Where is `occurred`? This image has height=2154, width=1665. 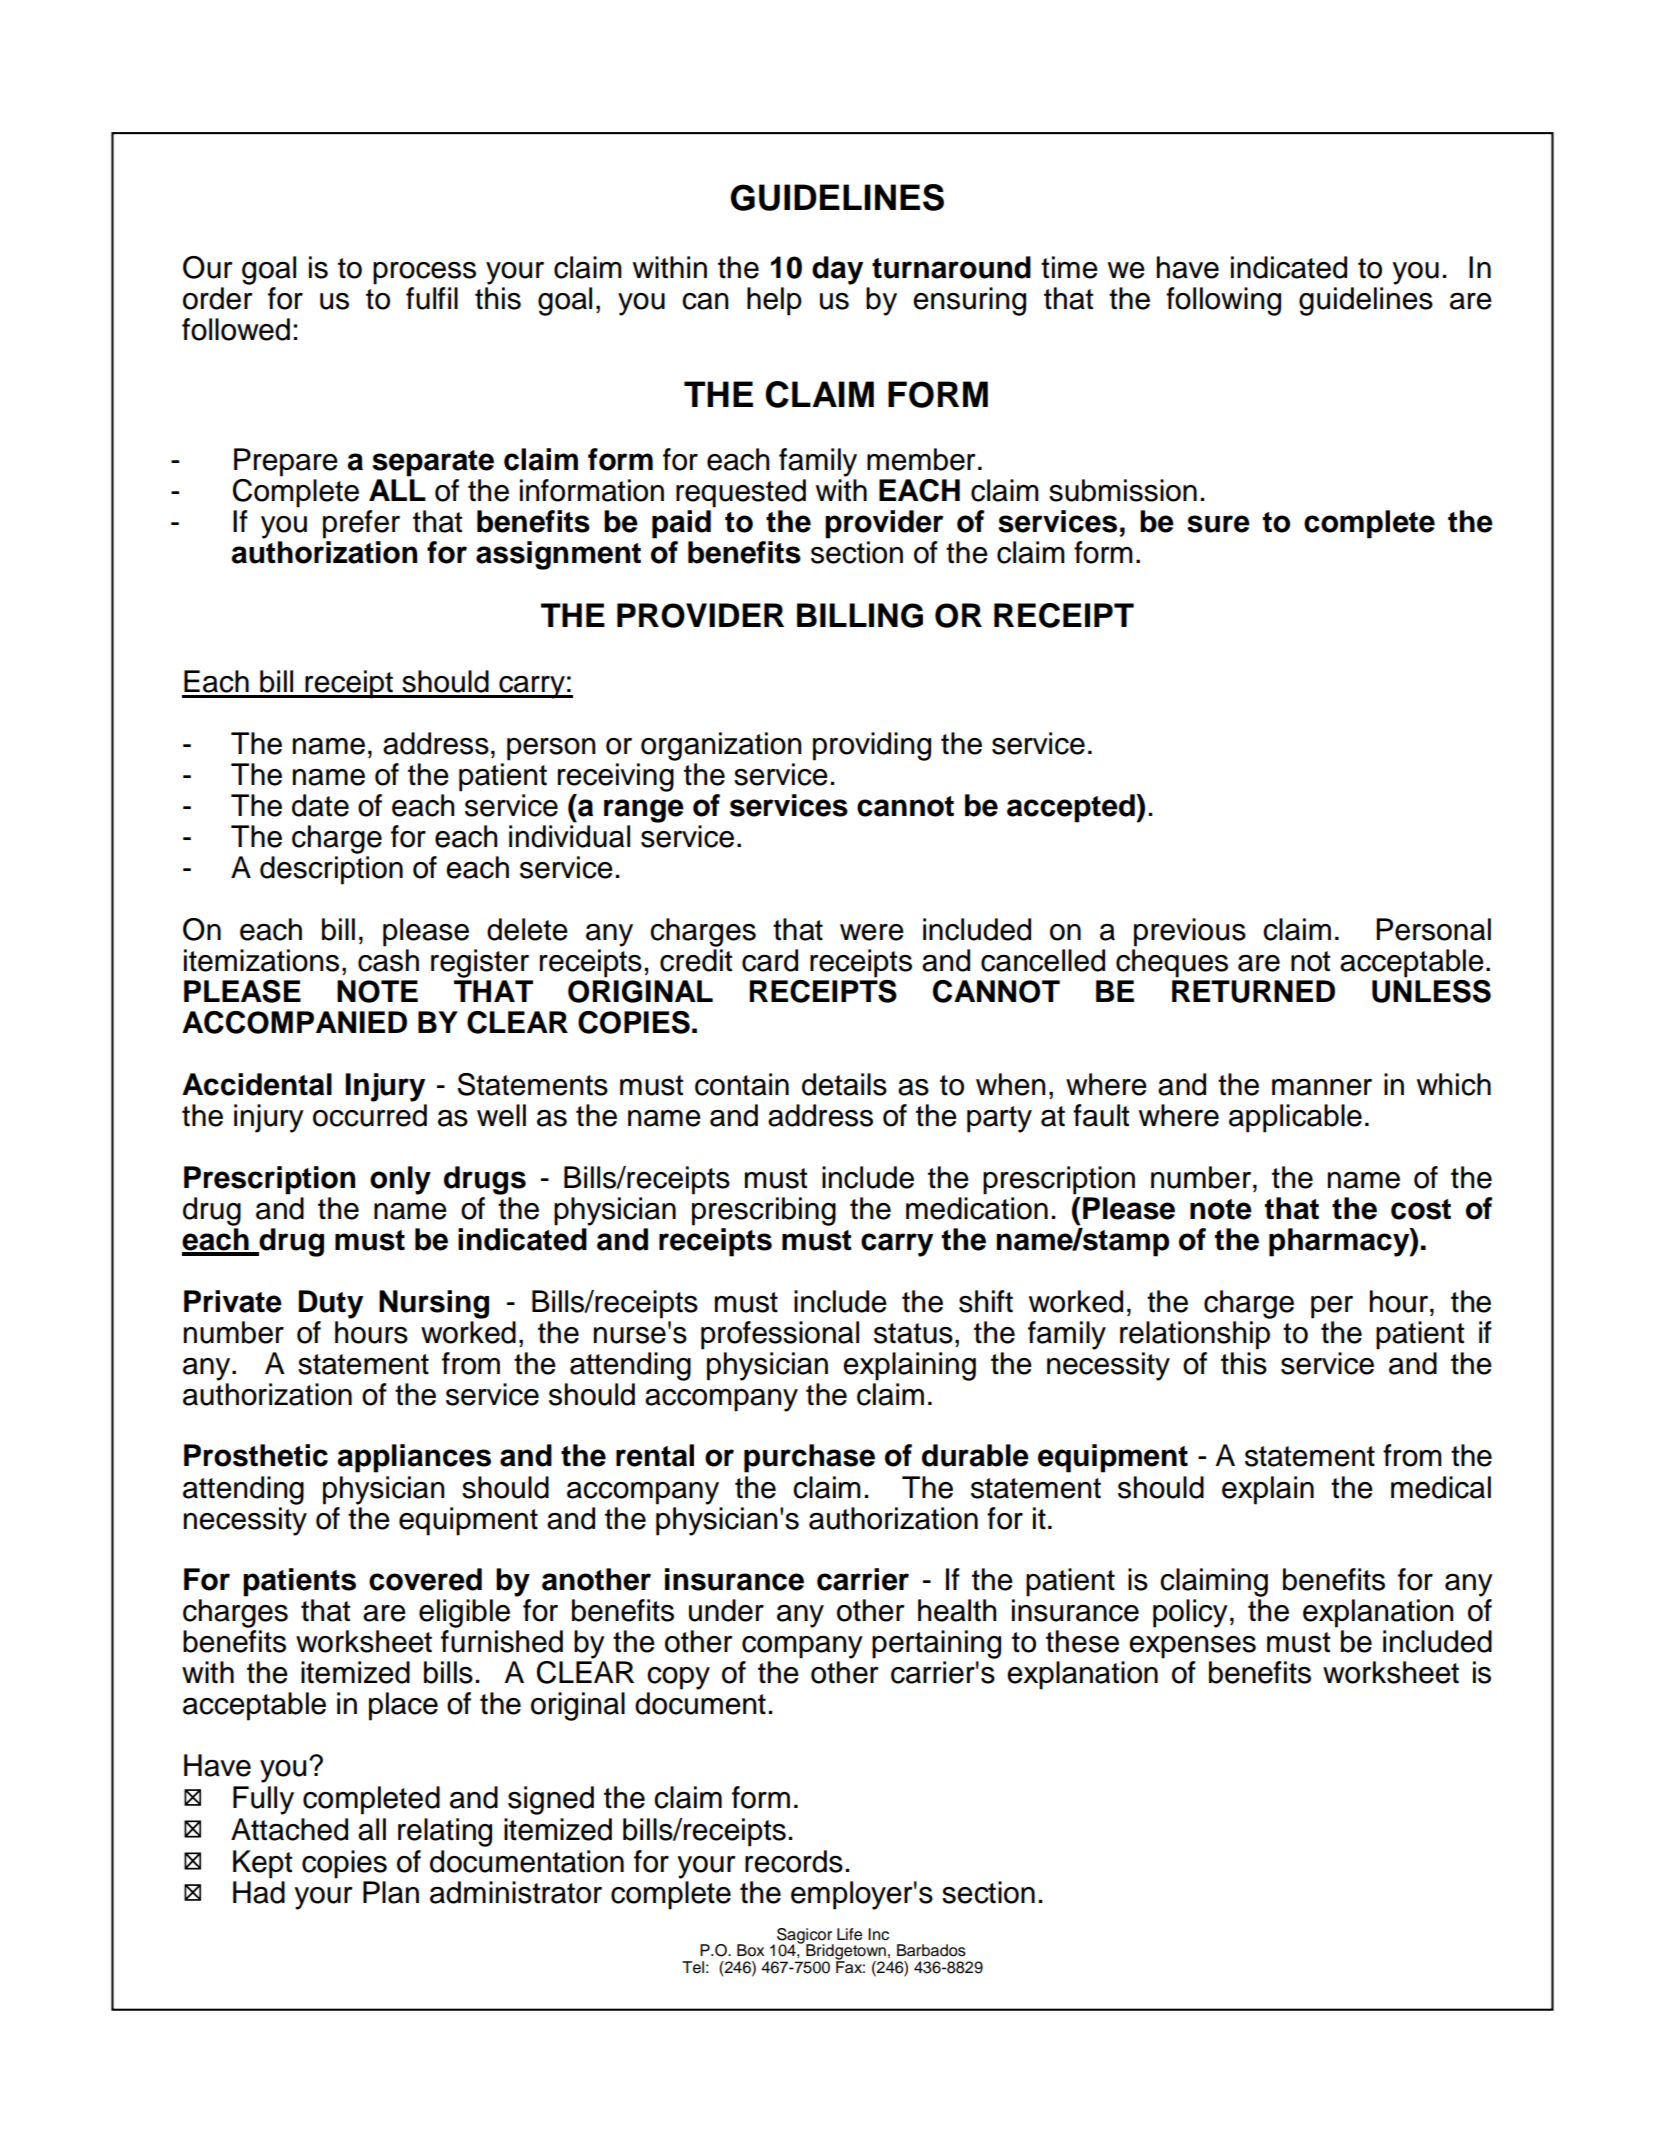 occurred is located at coordinates (370, 1115).
